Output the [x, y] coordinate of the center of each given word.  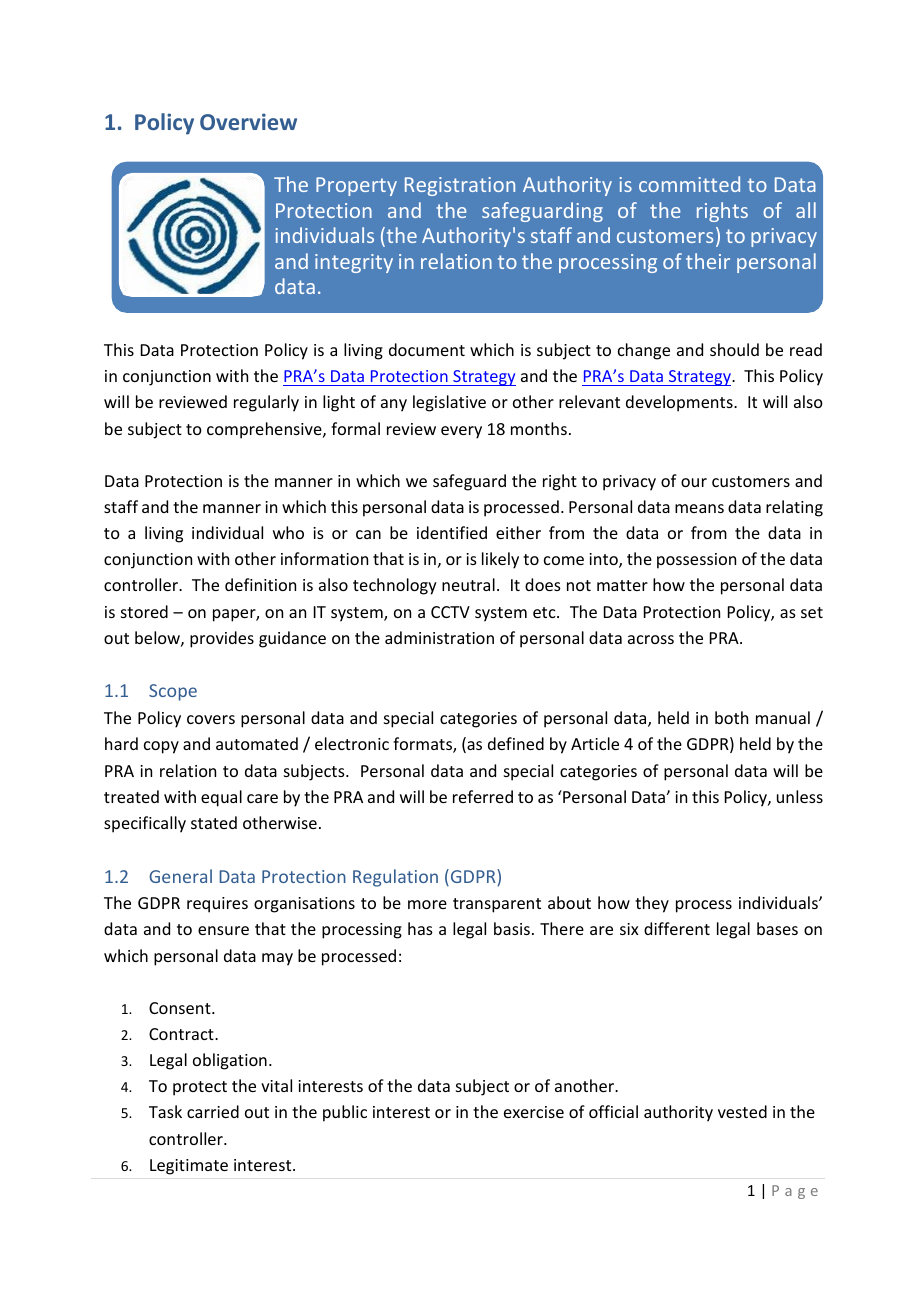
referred [483, 796]
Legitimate [189, 1167]
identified [452, 532]
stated [214, 822]
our [694, 482]
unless [800, 796]
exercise [534, 1112]
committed [689, 184]
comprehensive [265, 430]
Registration [460, 186]
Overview [248, 121]
